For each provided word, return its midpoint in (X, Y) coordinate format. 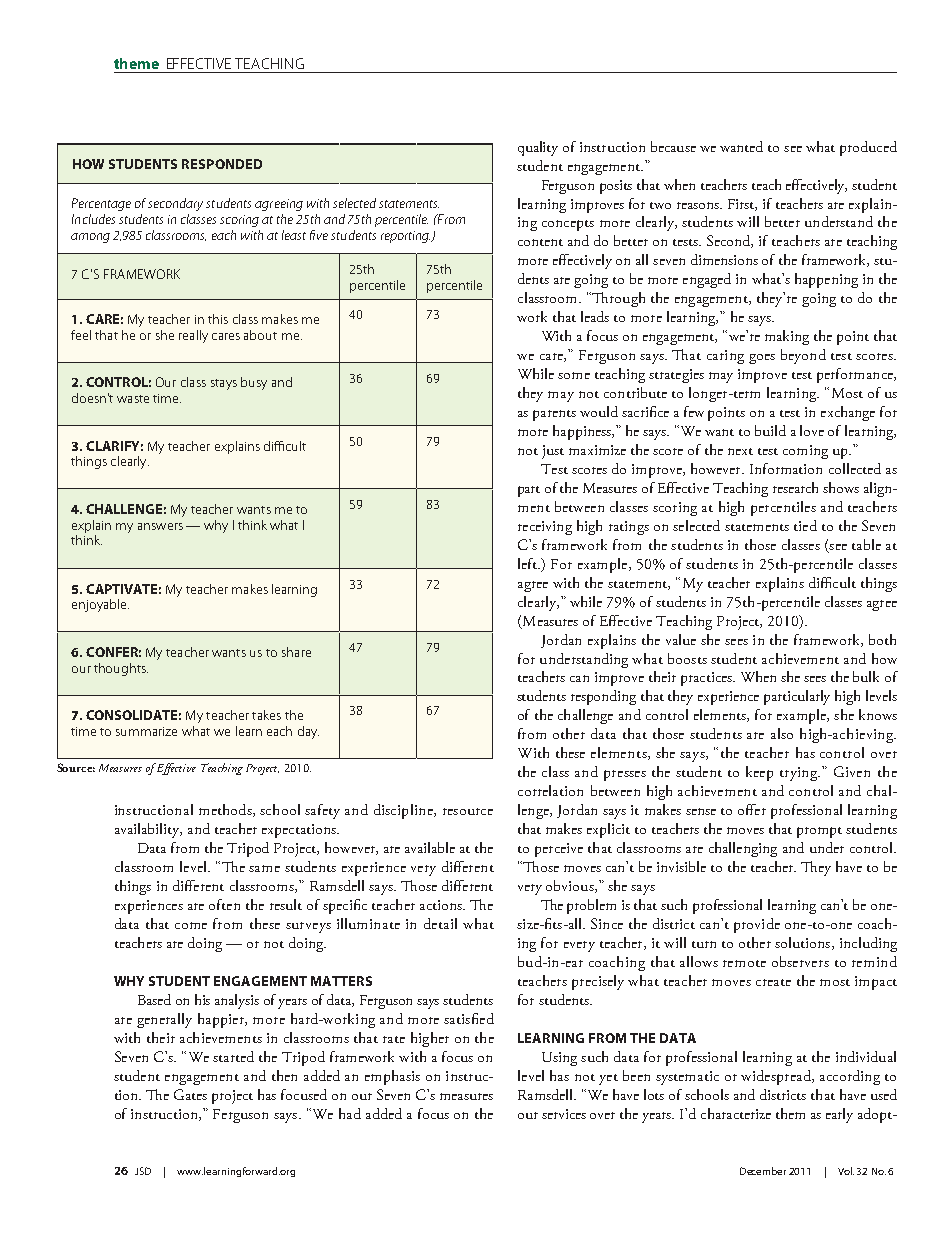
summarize (146, 731)
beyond (803, 356)
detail (440, 923)
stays (224, 384)
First (742, 205)
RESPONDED (222, 164)
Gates (190, 1094)
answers (160, 526)
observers (800, 961)
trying (800, 774)
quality (538, 148)
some (574, 375)
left (529, 563)
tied (805, 525)
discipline (404, 811)
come (191, 925)
